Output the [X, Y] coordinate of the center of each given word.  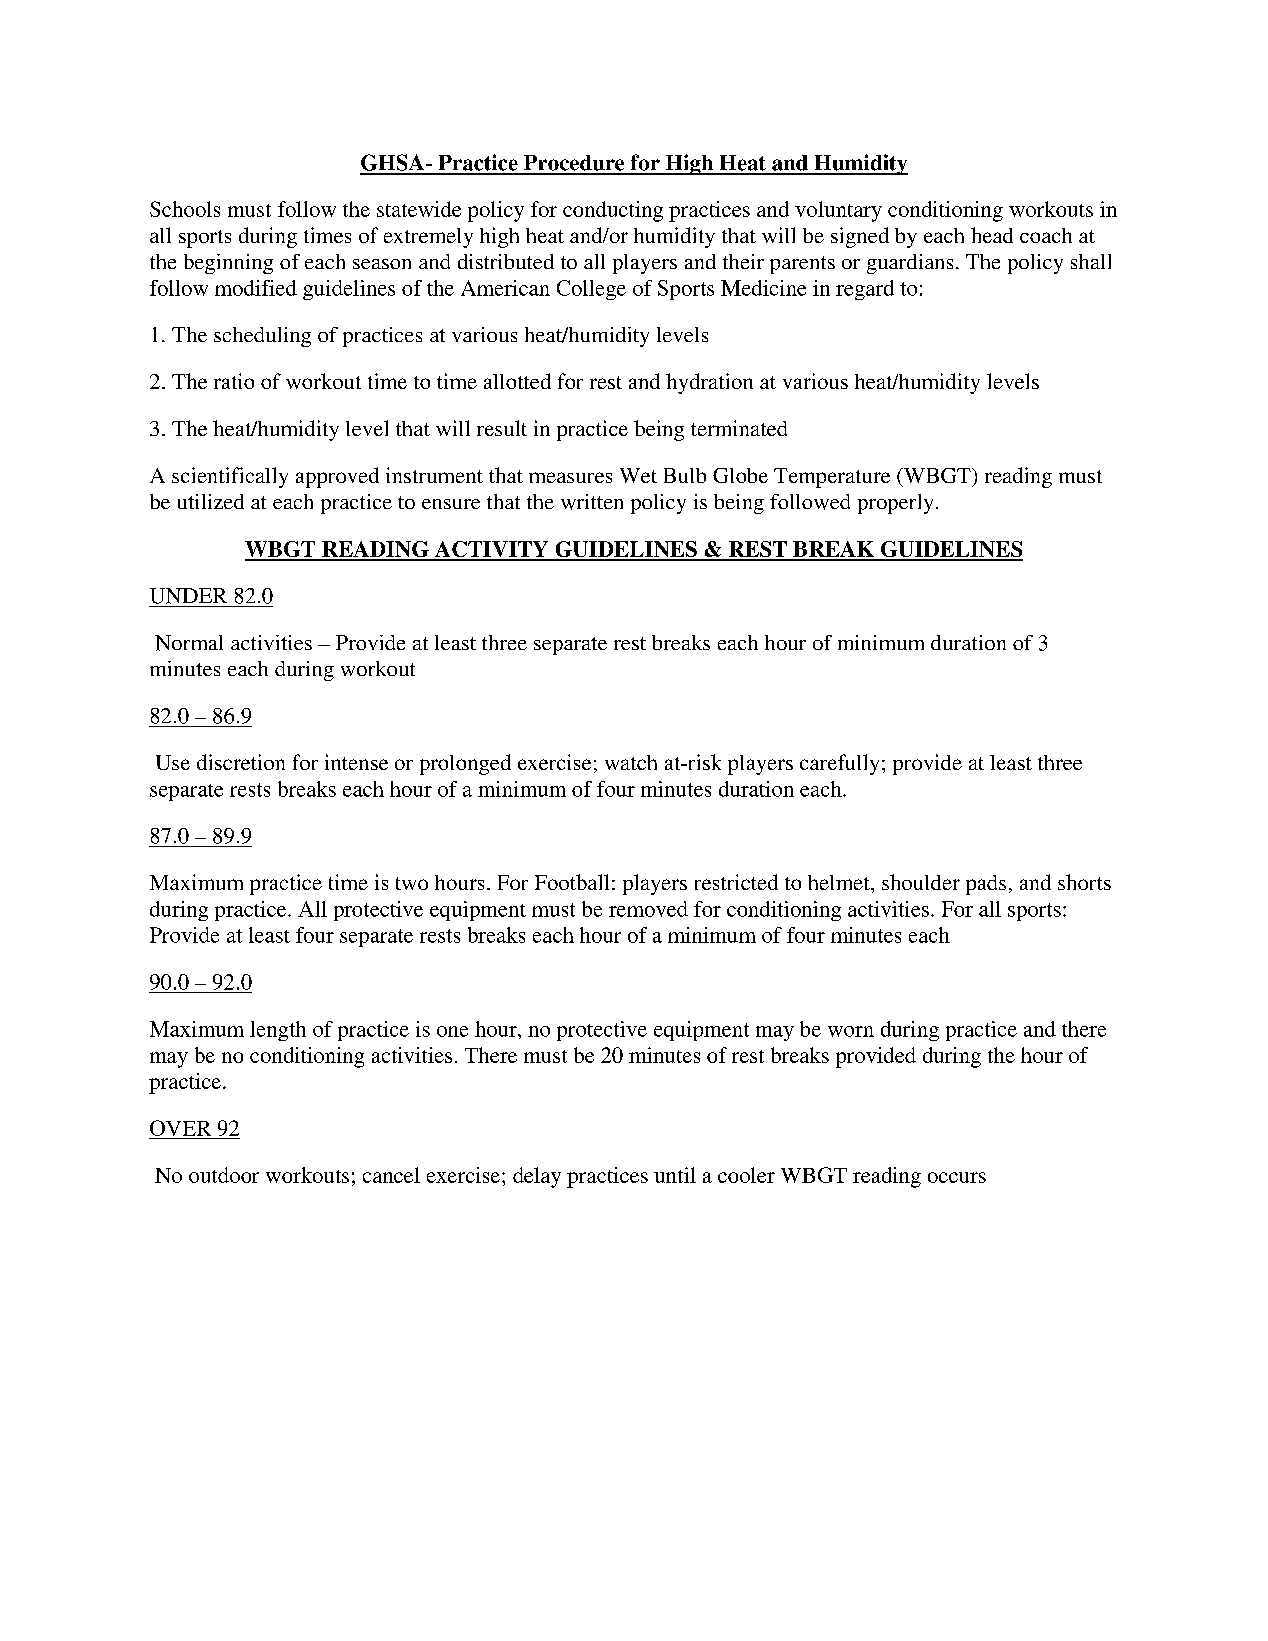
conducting [613, 211]
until [675, 1175]
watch [631, 762]
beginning [228, 264]
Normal [189, 643]
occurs [957, 1177]
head [992, 235]
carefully [839, 764]
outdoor [224, 1175]
